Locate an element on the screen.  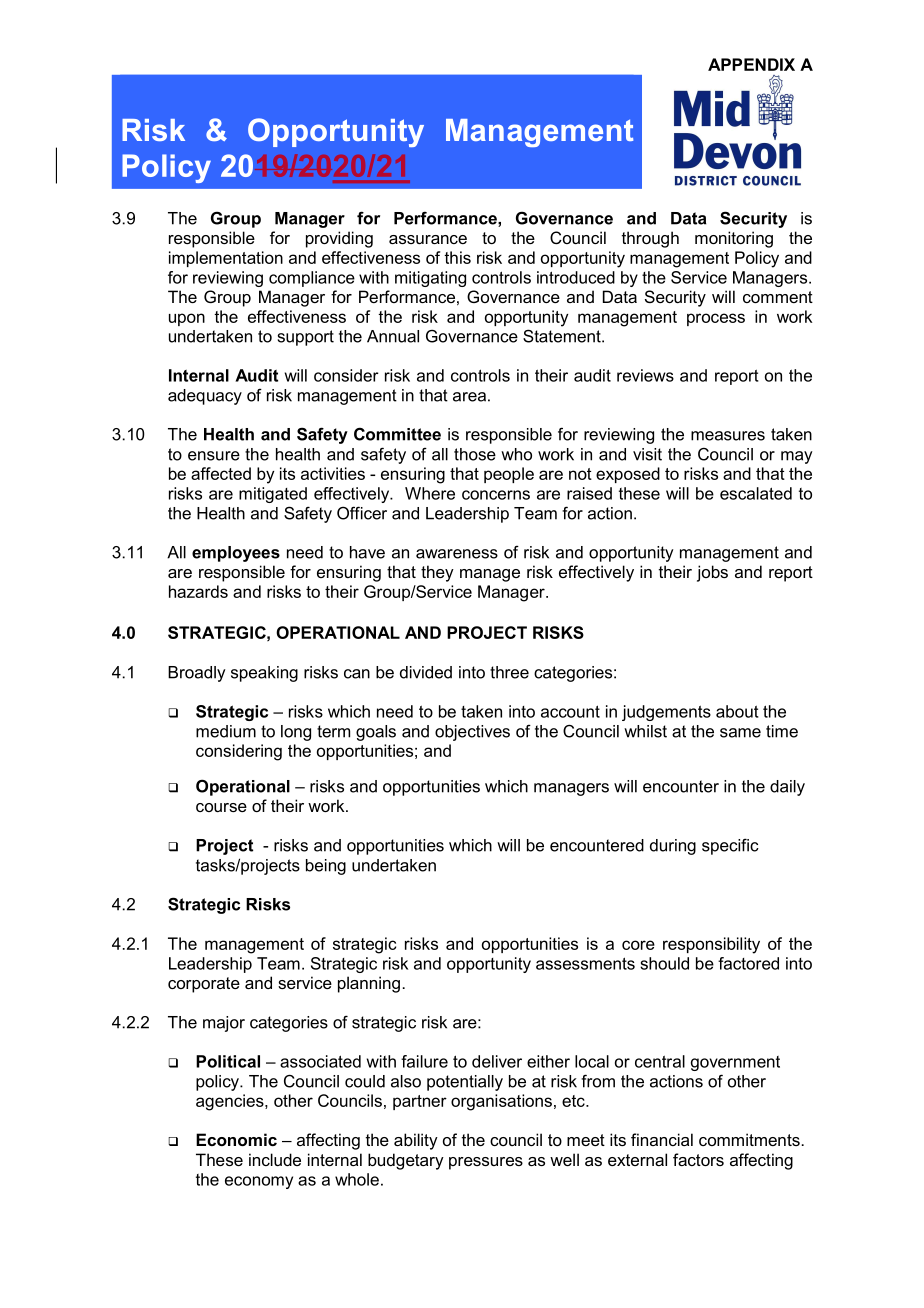
pressures is located at coordinates (486, 1163).
